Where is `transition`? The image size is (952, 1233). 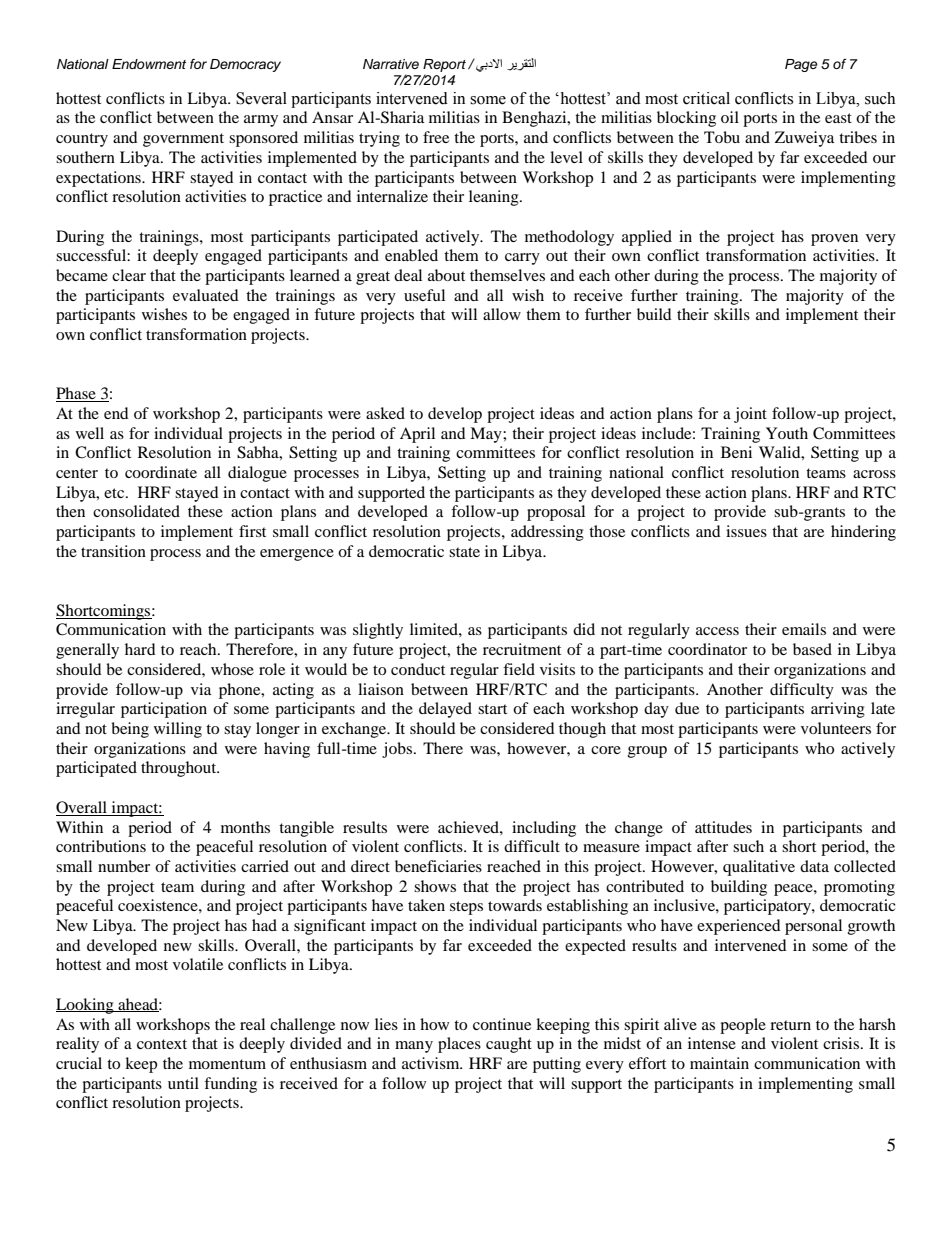 transition is located at coordinates (113, 551).
